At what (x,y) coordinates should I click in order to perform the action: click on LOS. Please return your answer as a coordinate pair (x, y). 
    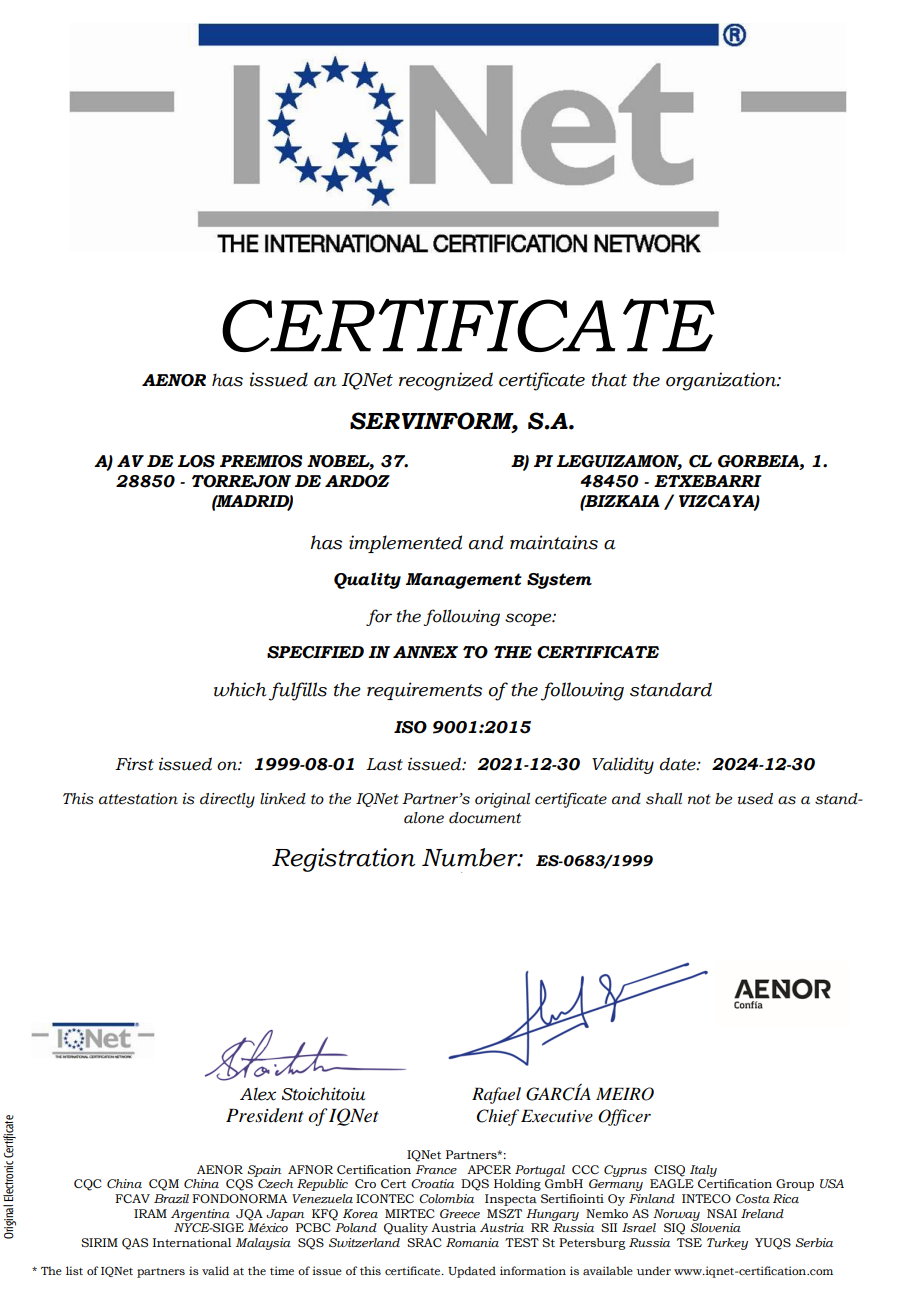
    Looking at the image, I should click on (196, 461).
